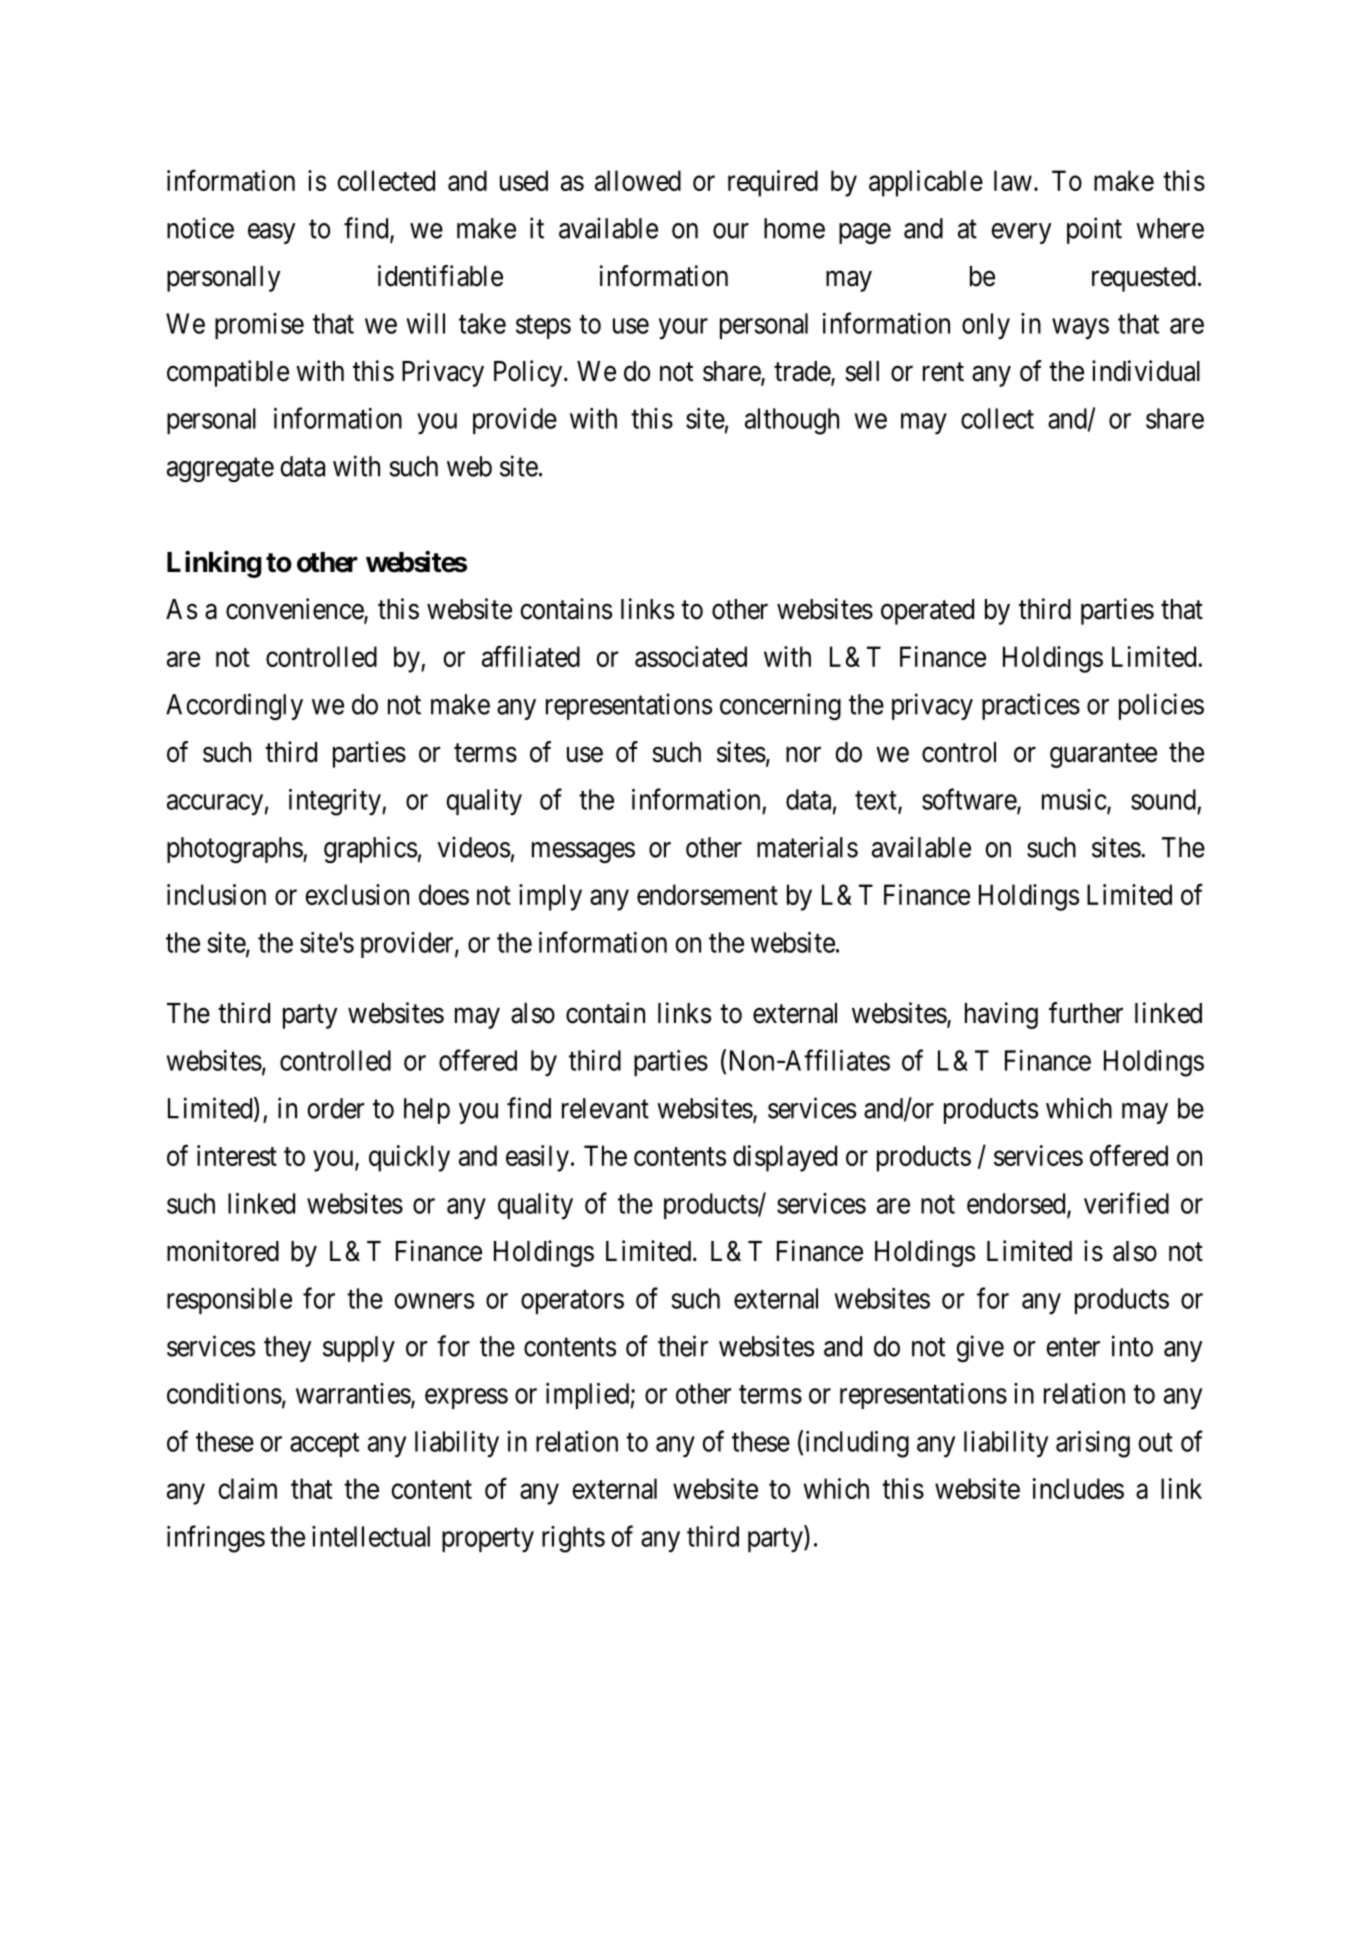 The image size is (1369, 1936). What do you see at coordinates (691, 656) in the image?
I see `associated` at bounding box center [691, 656].
